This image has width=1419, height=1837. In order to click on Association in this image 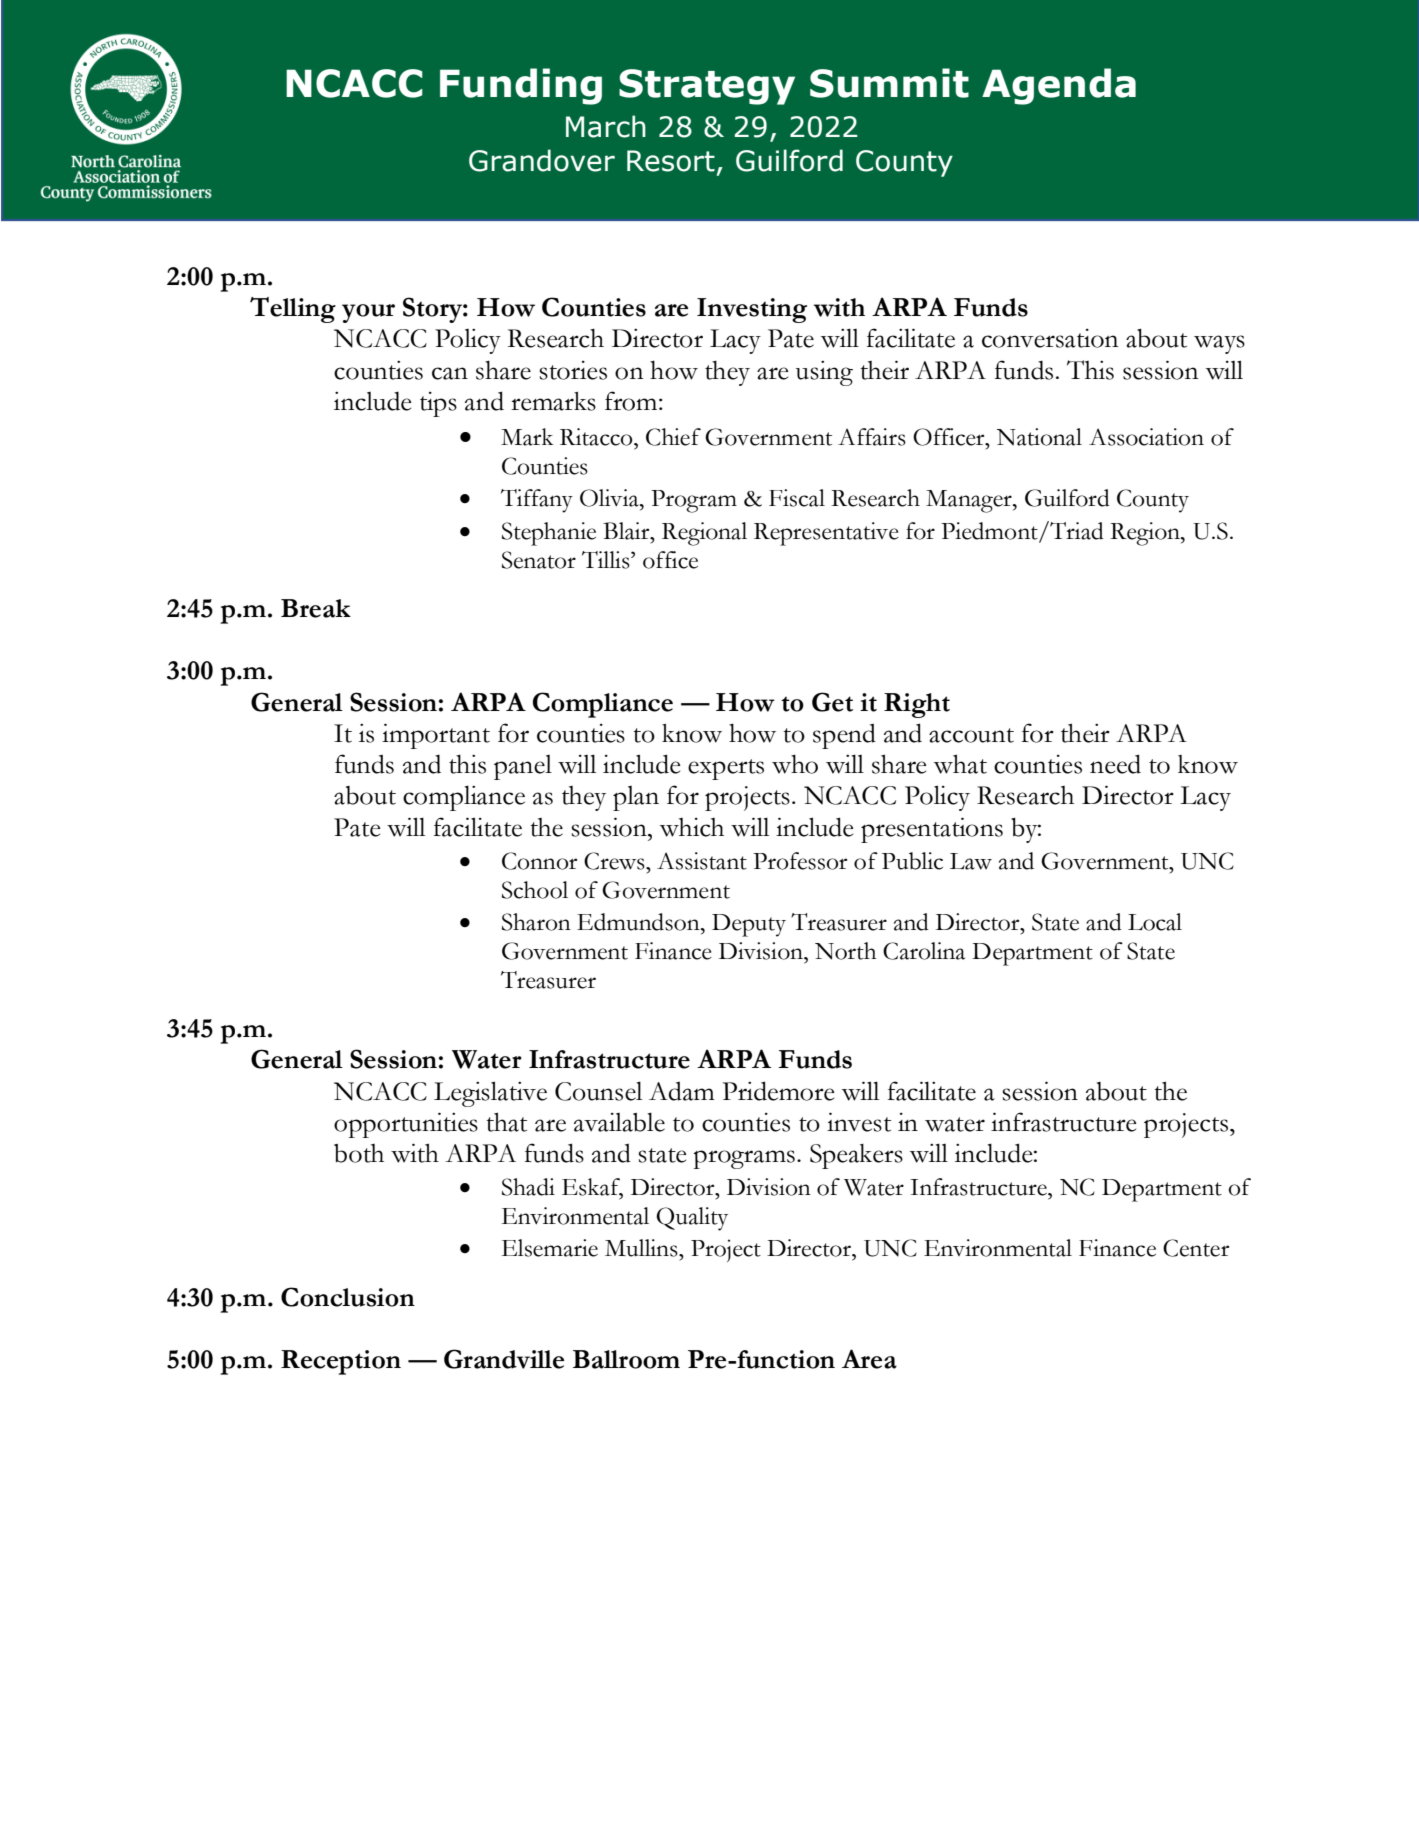, I will do `click(1146, 437)`.
